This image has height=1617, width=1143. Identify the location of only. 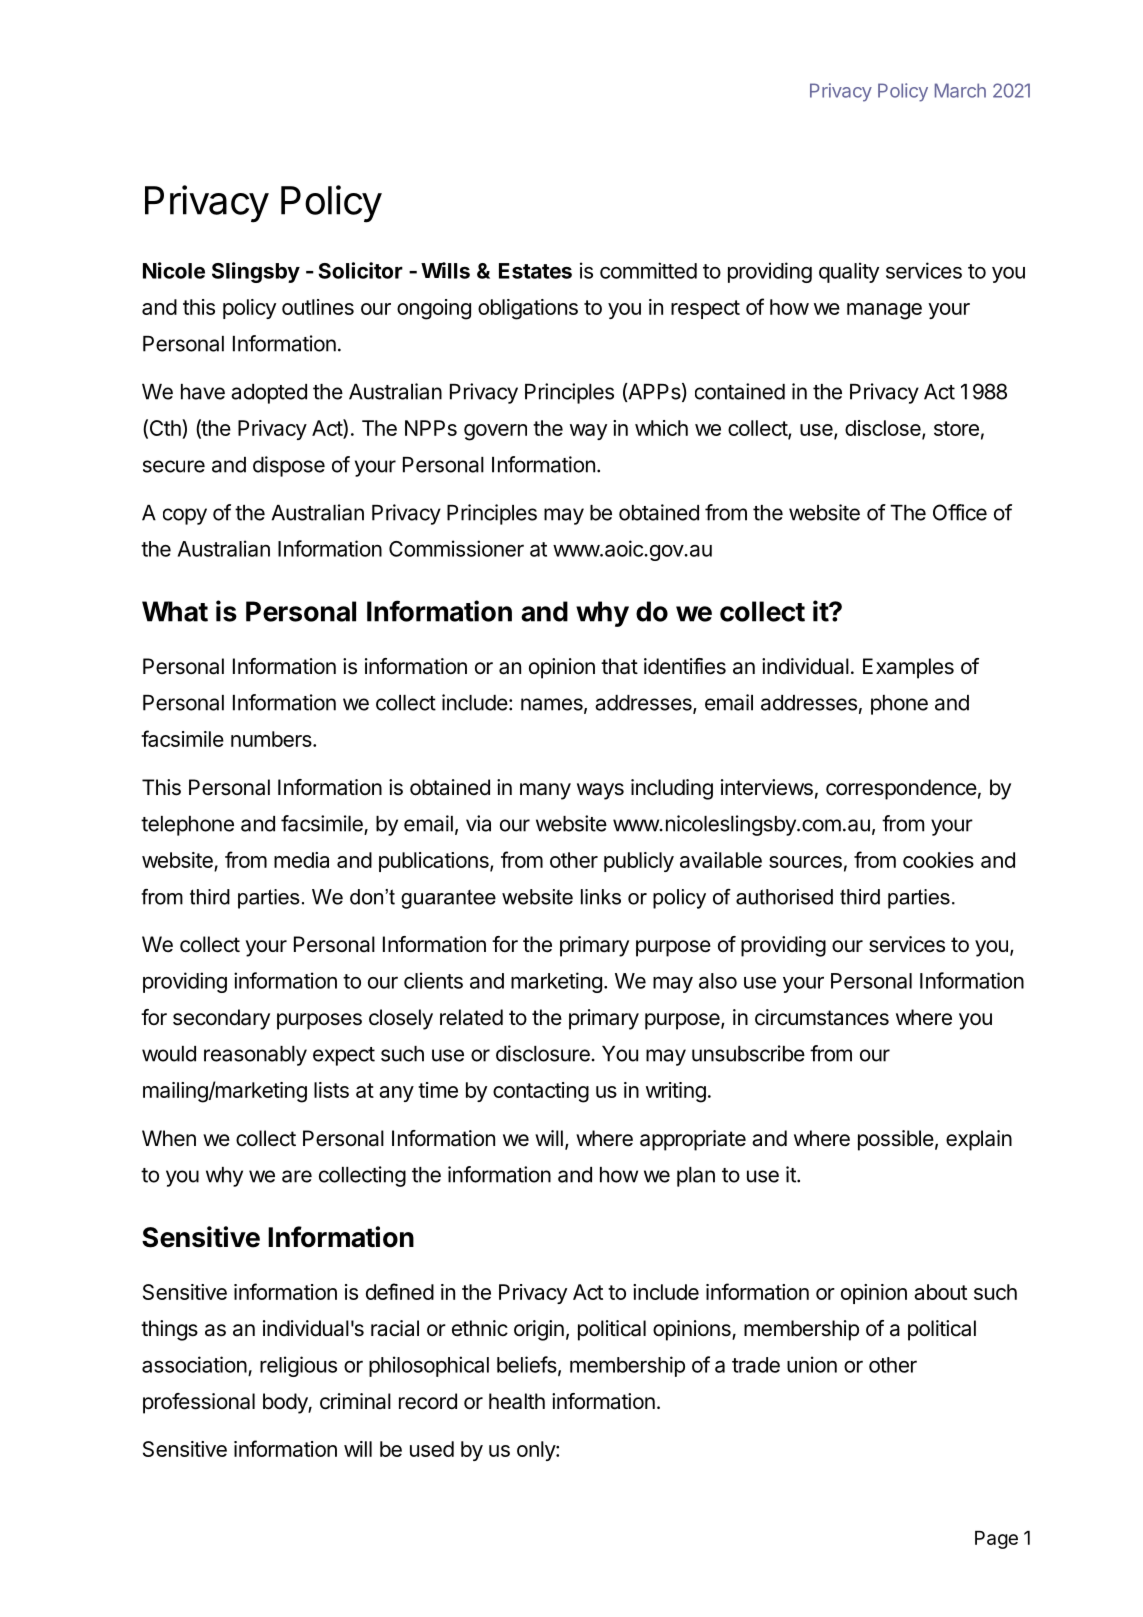
(537, 1451).
